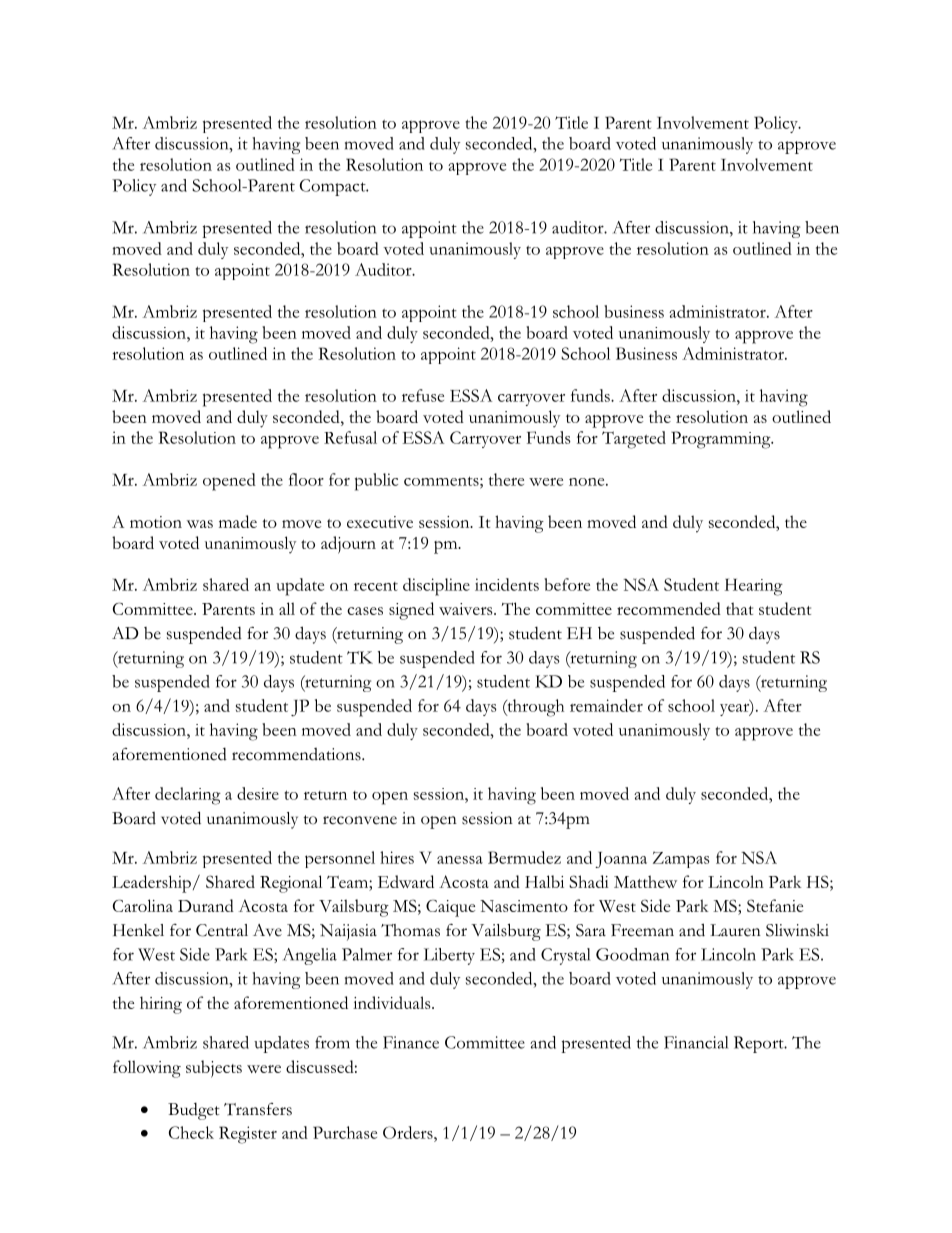 Image resolution: width=952 pixels, height=1233 pixels. Describe the element at coordinates (467, 609) in the screenshot. I see `waivers` at that location.
